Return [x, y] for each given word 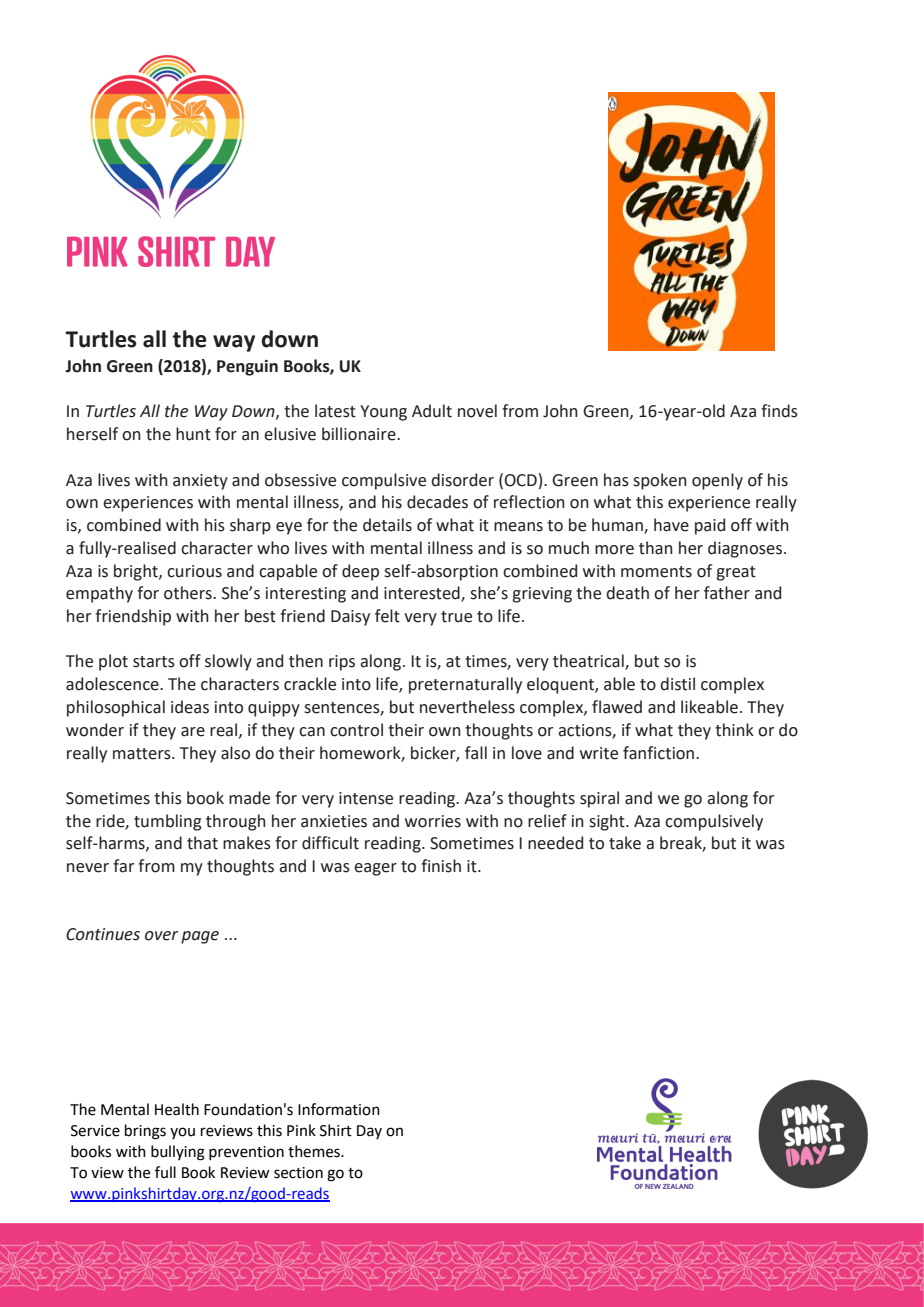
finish [441, 866]
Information [339, 1109]
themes [315, 1151]
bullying [178, 1153]
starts [154, 662]
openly [717, 481]
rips [342, 663]
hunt [193, 434]
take [625, 843]
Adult [432, 411]
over [162, 936]
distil [677, 684]
